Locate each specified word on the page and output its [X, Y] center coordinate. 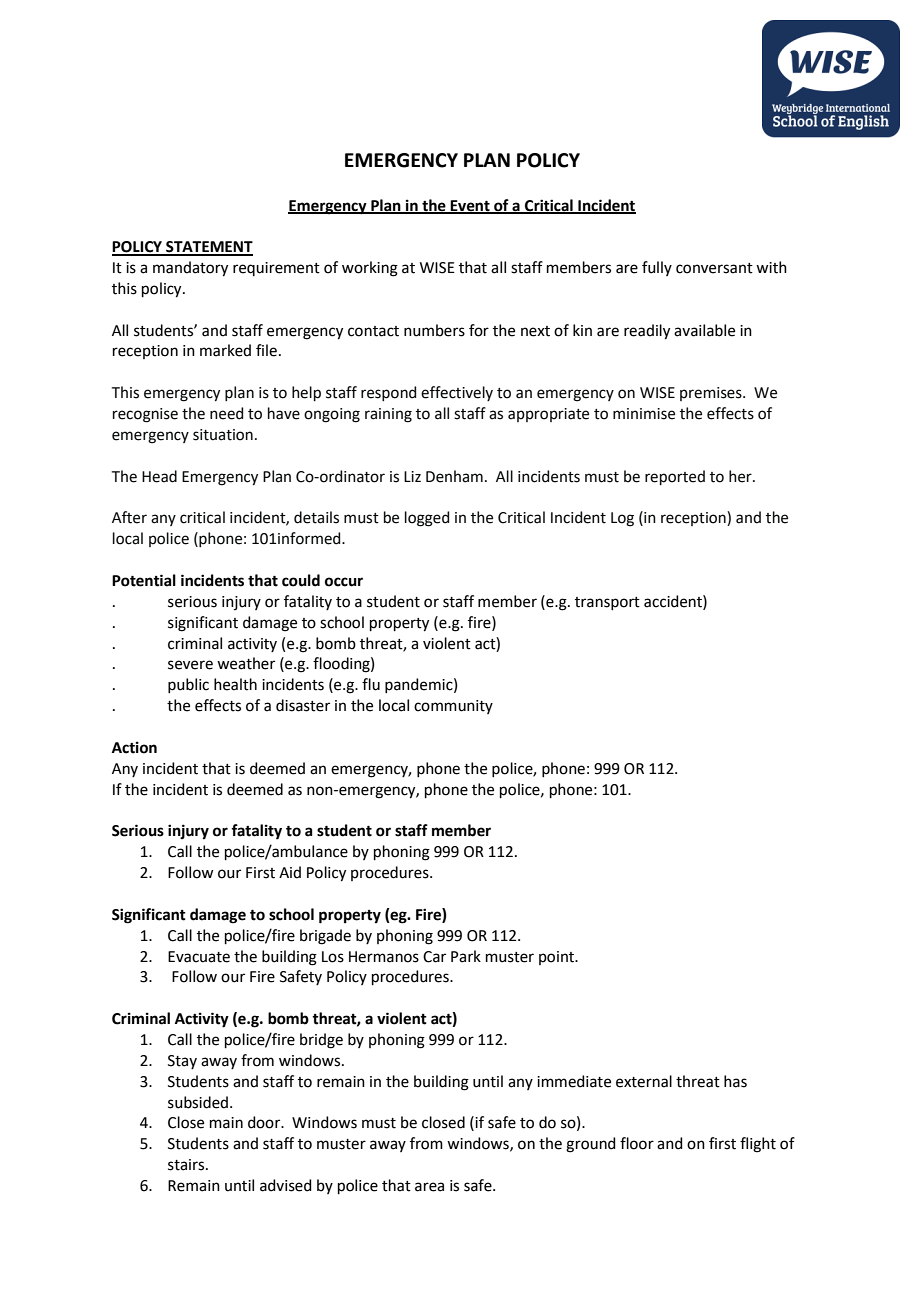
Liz [412, 476]
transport [607, 603]
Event [470, 206]
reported [675, 477]
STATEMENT [208, 248]
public [188, 685]
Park [466, 956]
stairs [187, 1165]
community [453, 707]
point [558, 958]
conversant [714, 268]
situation [223, 435]
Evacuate [199, 957]
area [429, 1187]
